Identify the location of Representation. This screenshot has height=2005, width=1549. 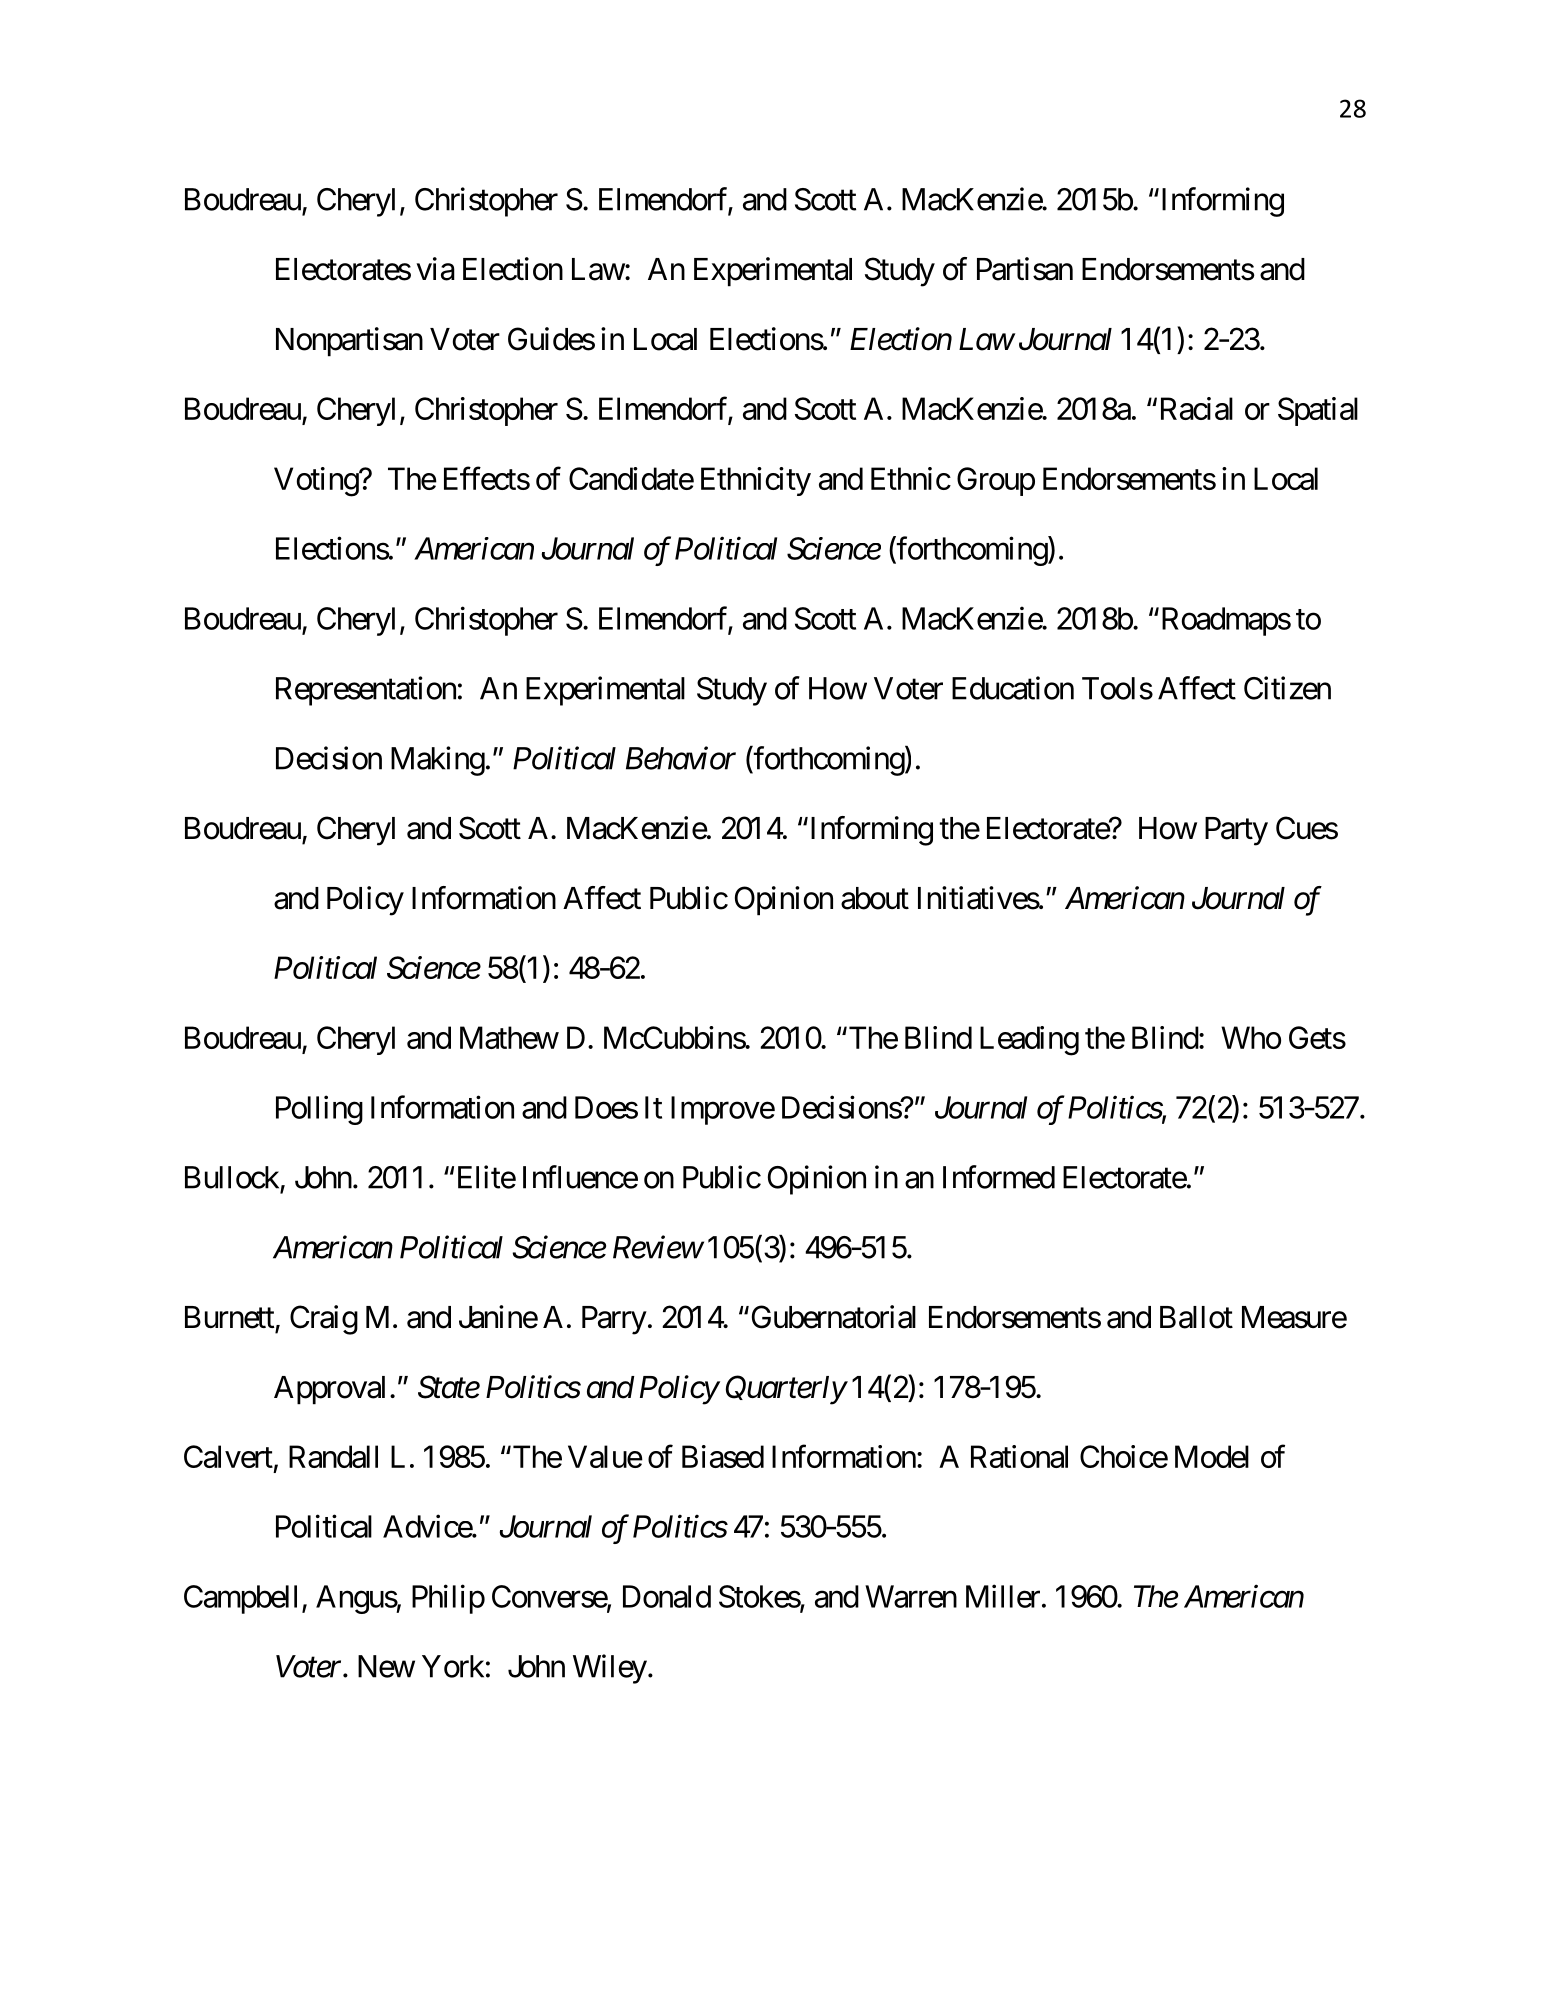
(366, 691).
